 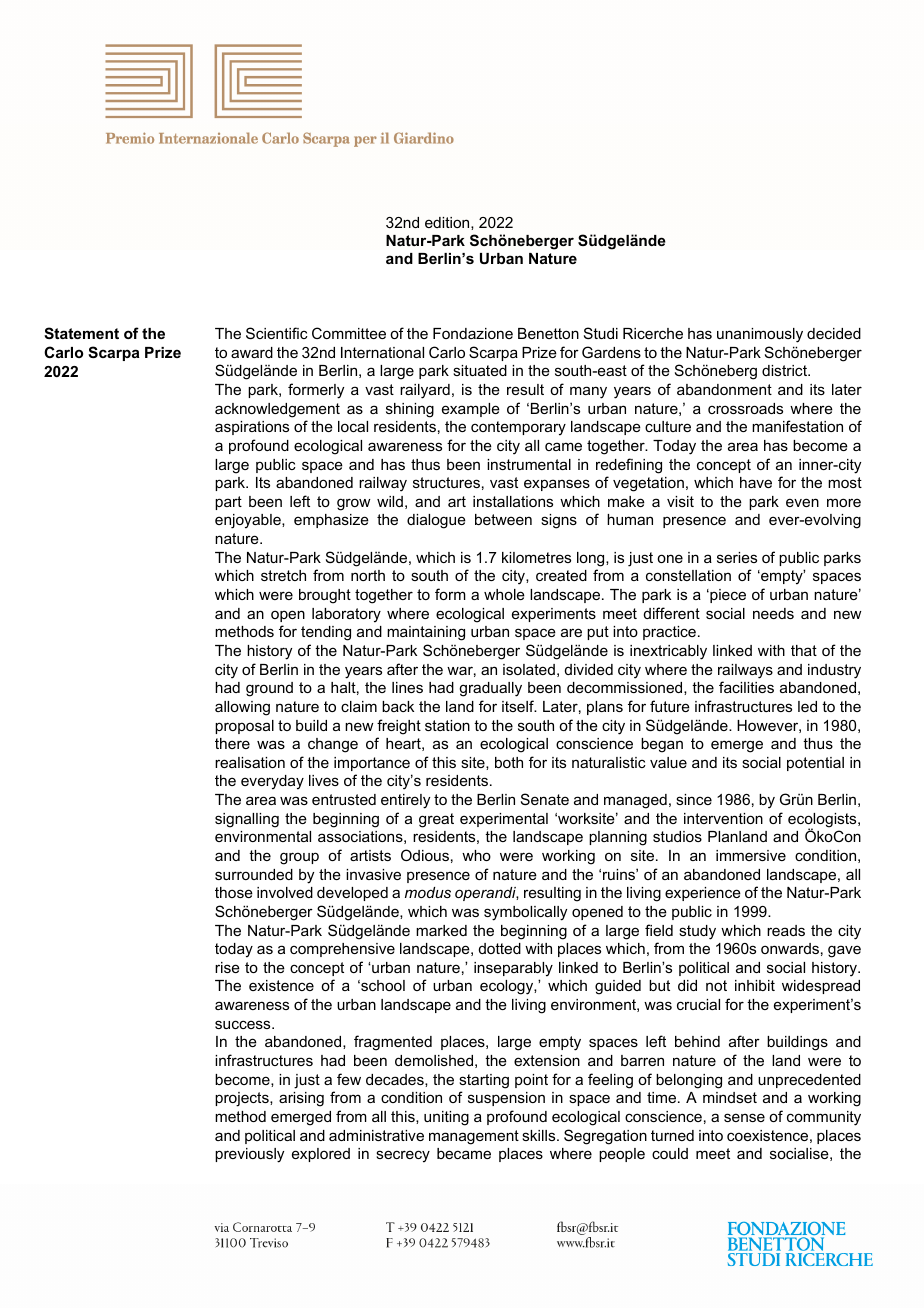 What do you see at coordinates (249, 1155) in the screenshot?
I see `previously` at bounding box center [249, 1155].
